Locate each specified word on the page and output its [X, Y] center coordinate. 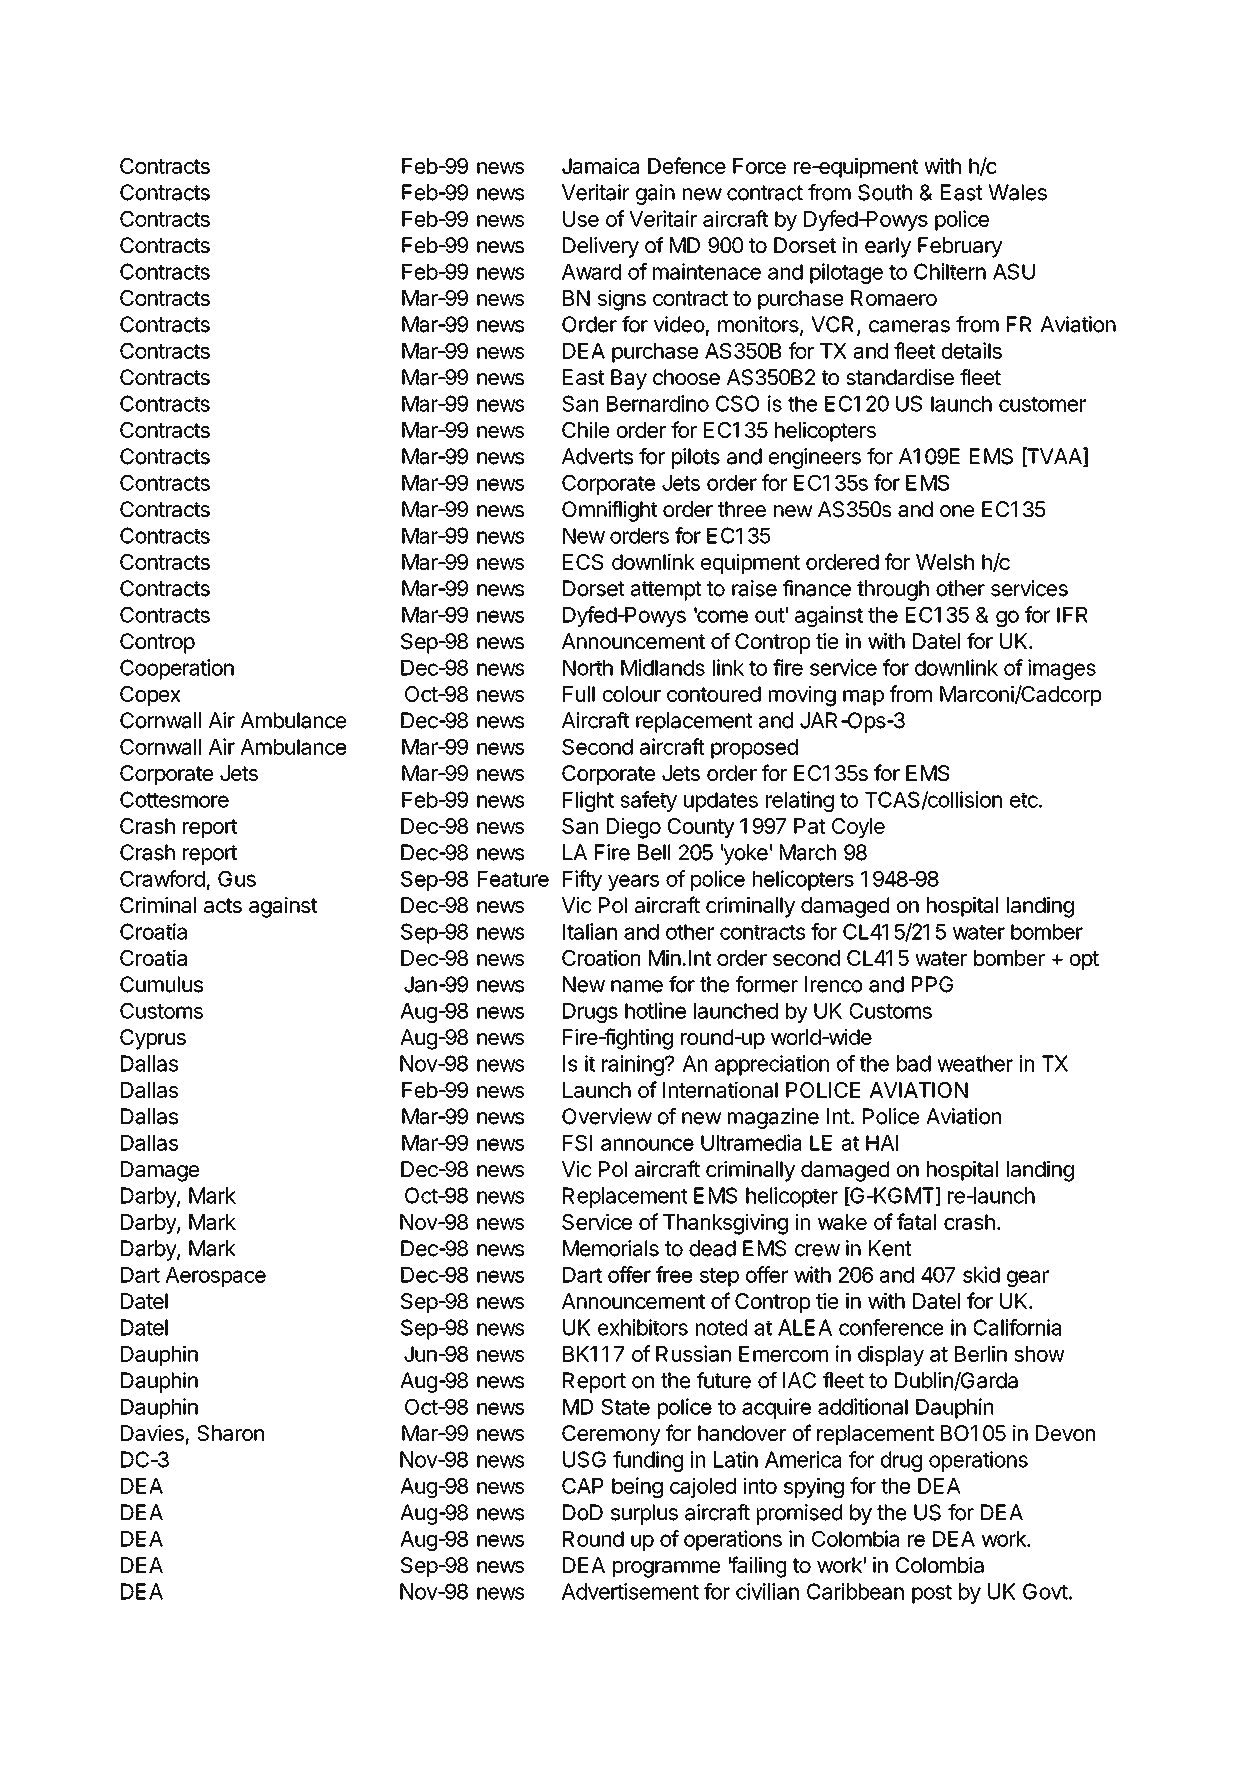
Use [581, 219]
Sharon [230, 1433]
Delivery [601, 247]
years [633, 882]
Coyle [858, 828]
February [960, 247]
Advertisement [630, 1591]
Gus [237, 879]
